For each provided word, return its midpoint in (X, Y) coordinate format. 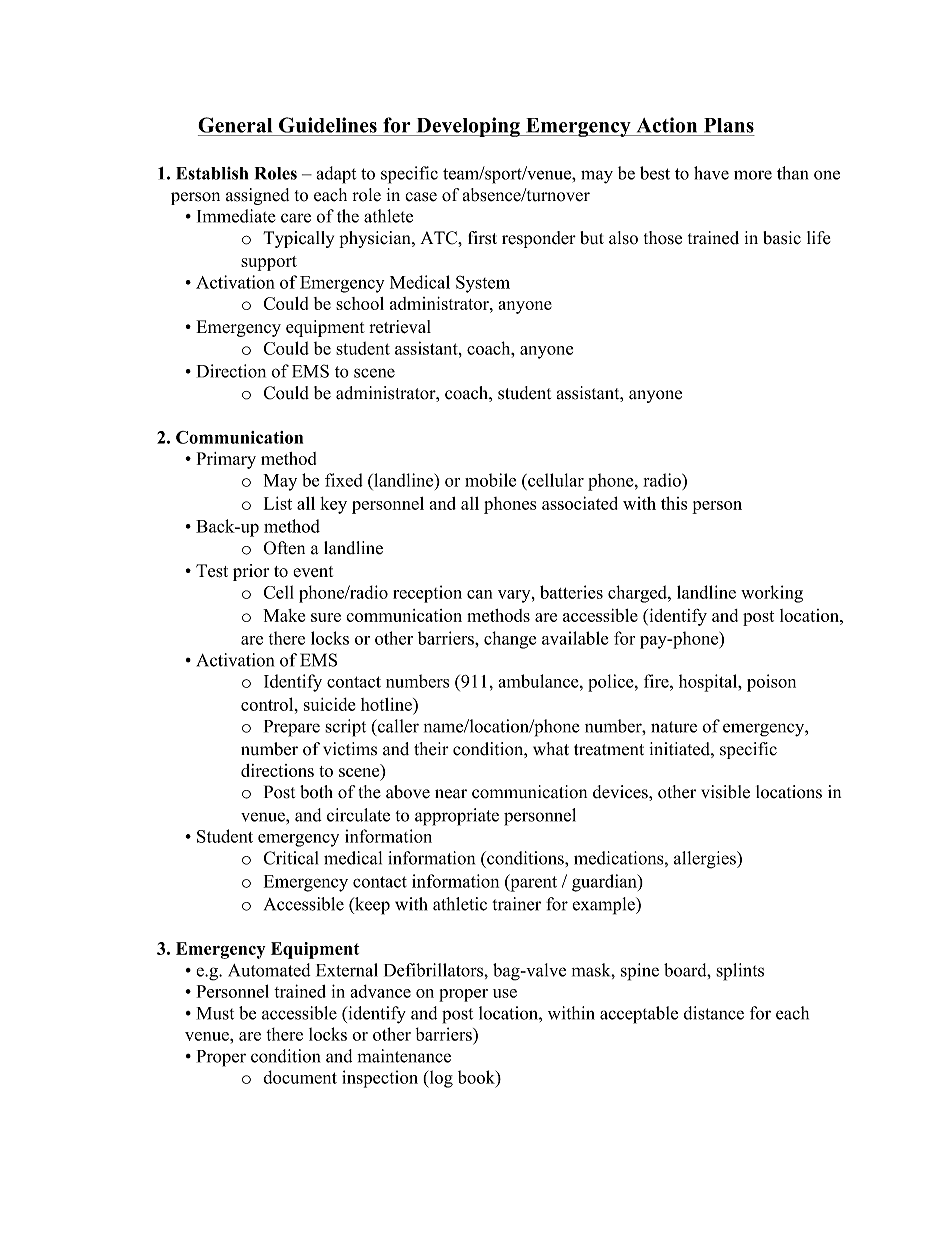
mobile (490, 480)
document (300, 1077)
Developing (468, 127)
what (551, 749)
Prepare (292, 728)
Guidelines (328, 125)
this (674, 503)
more (753, 175)
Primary (226, 460)
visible (725, 792)
